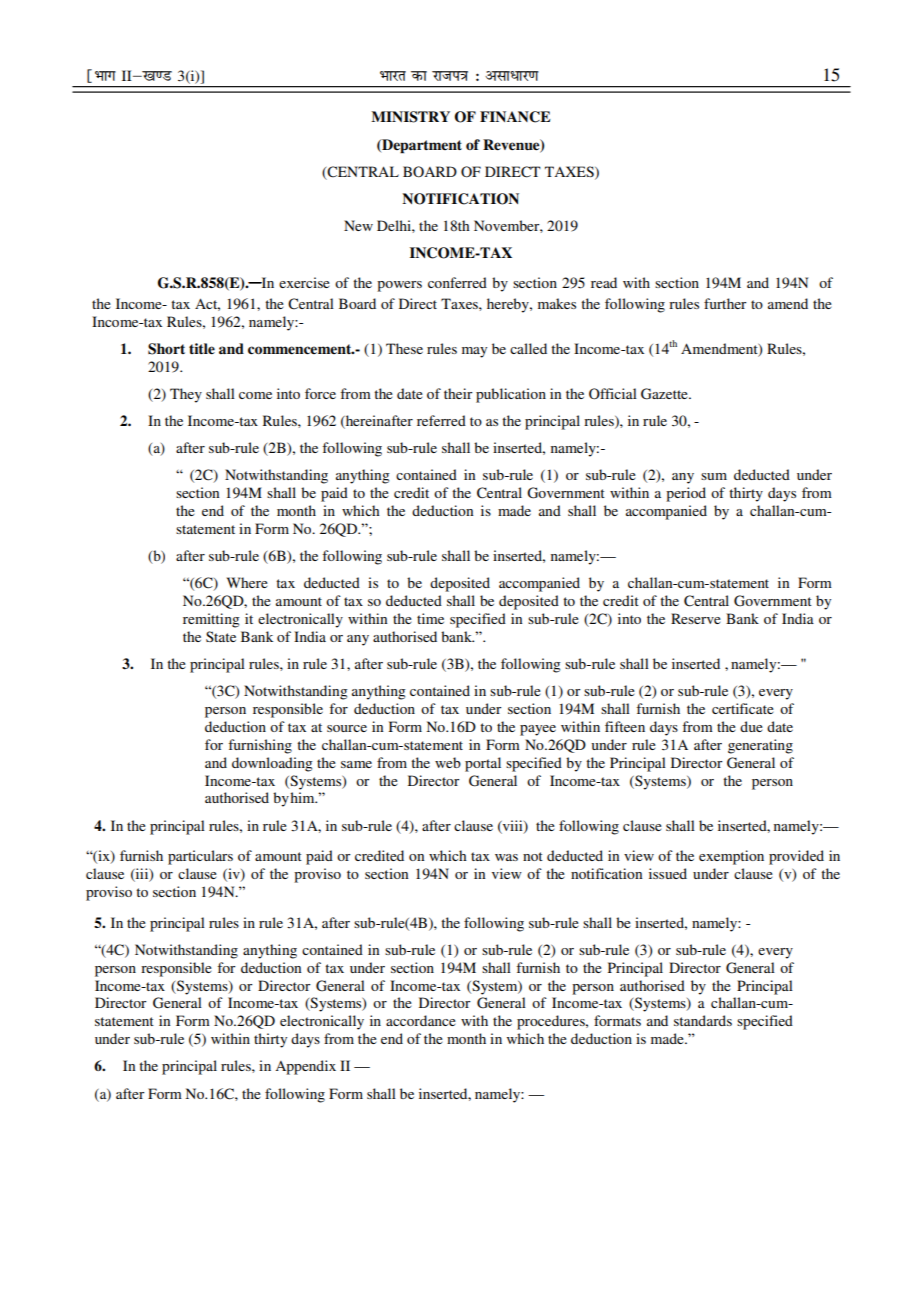  I want to click on further, so click(725, 303).
